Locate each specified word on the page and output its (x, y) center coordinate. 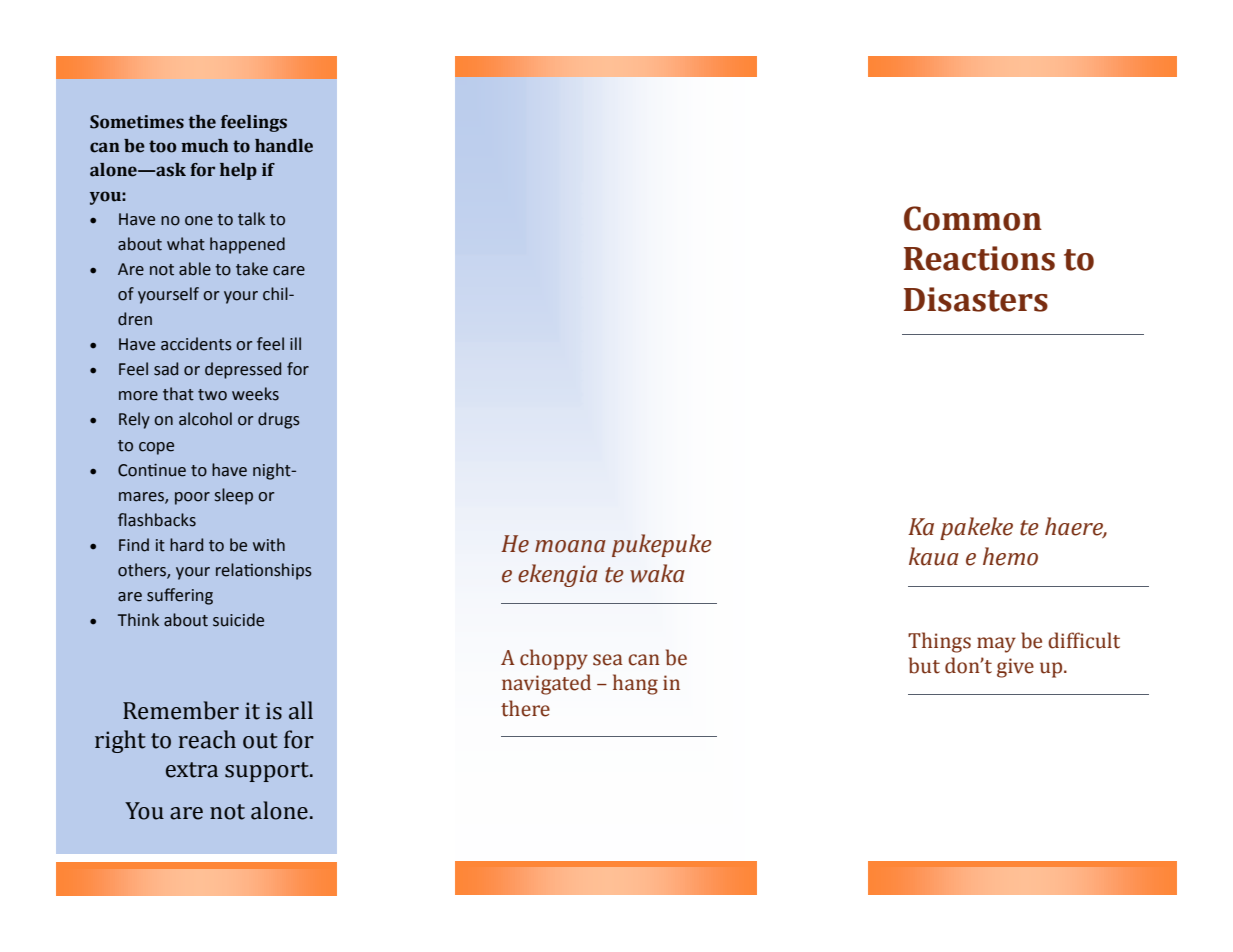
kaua (934, 556)
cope (156, 448)
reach (207, 739)
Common (973, 218)
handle (284, 146)
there (525, 708)
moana (570, 546)
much (204, 146)
